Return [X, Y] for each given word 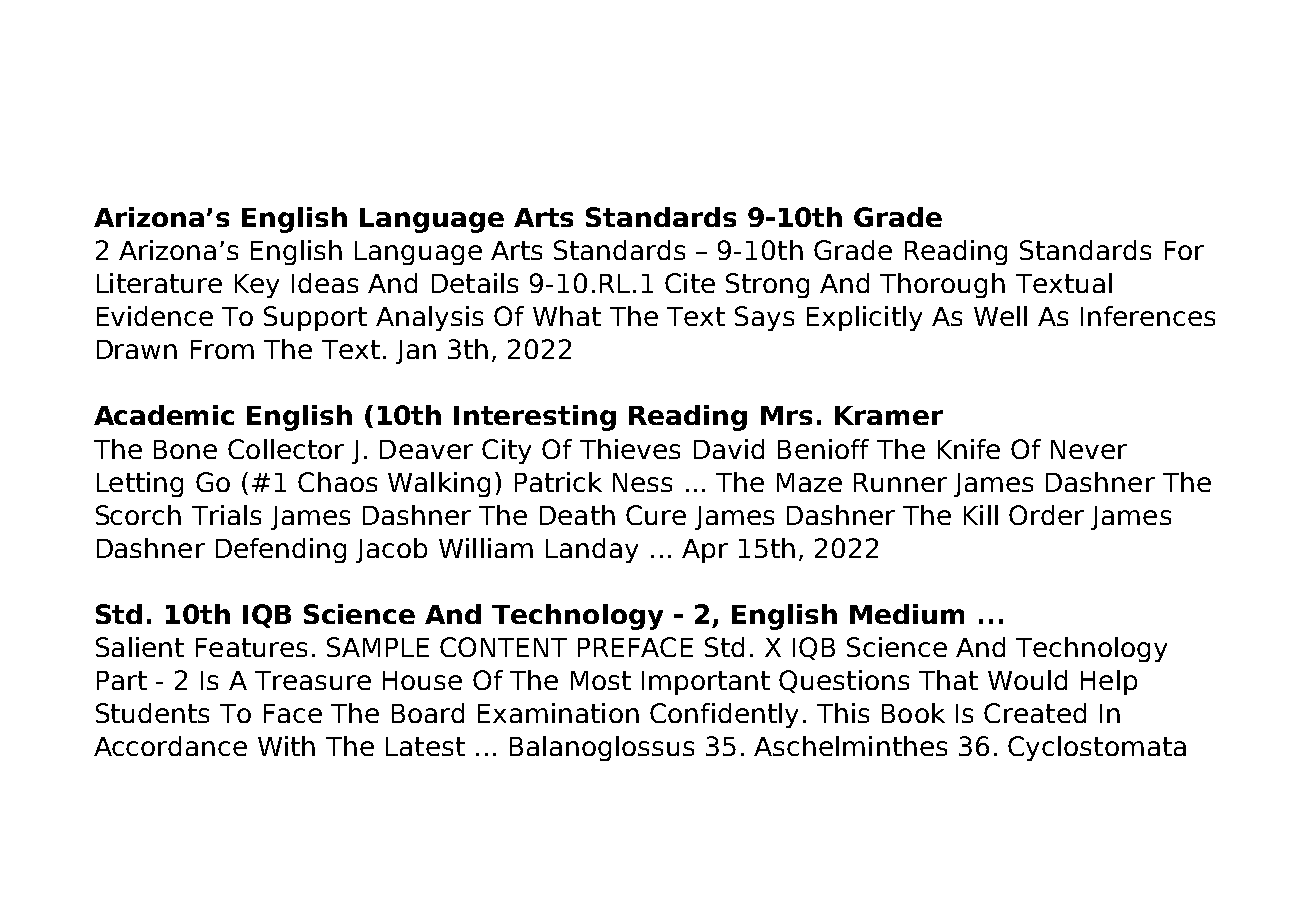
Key [257, 286]
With [286, 746]
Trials [226, 515]
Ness [642, 482]
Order [1046, 515]
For [1184, 250]
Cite [690, 283]
